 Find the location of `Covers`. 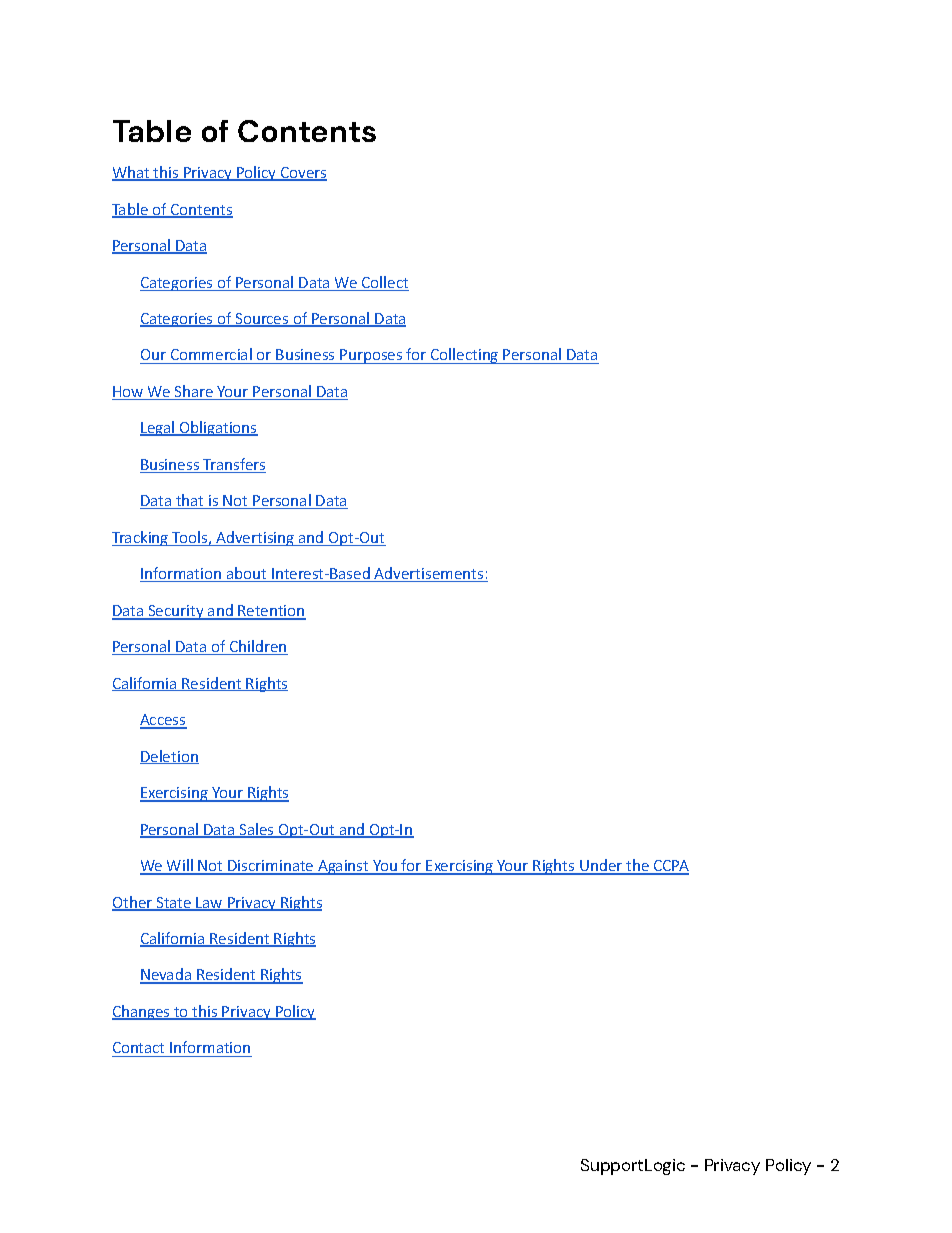

Covers is located at coordinates (303, 174).
